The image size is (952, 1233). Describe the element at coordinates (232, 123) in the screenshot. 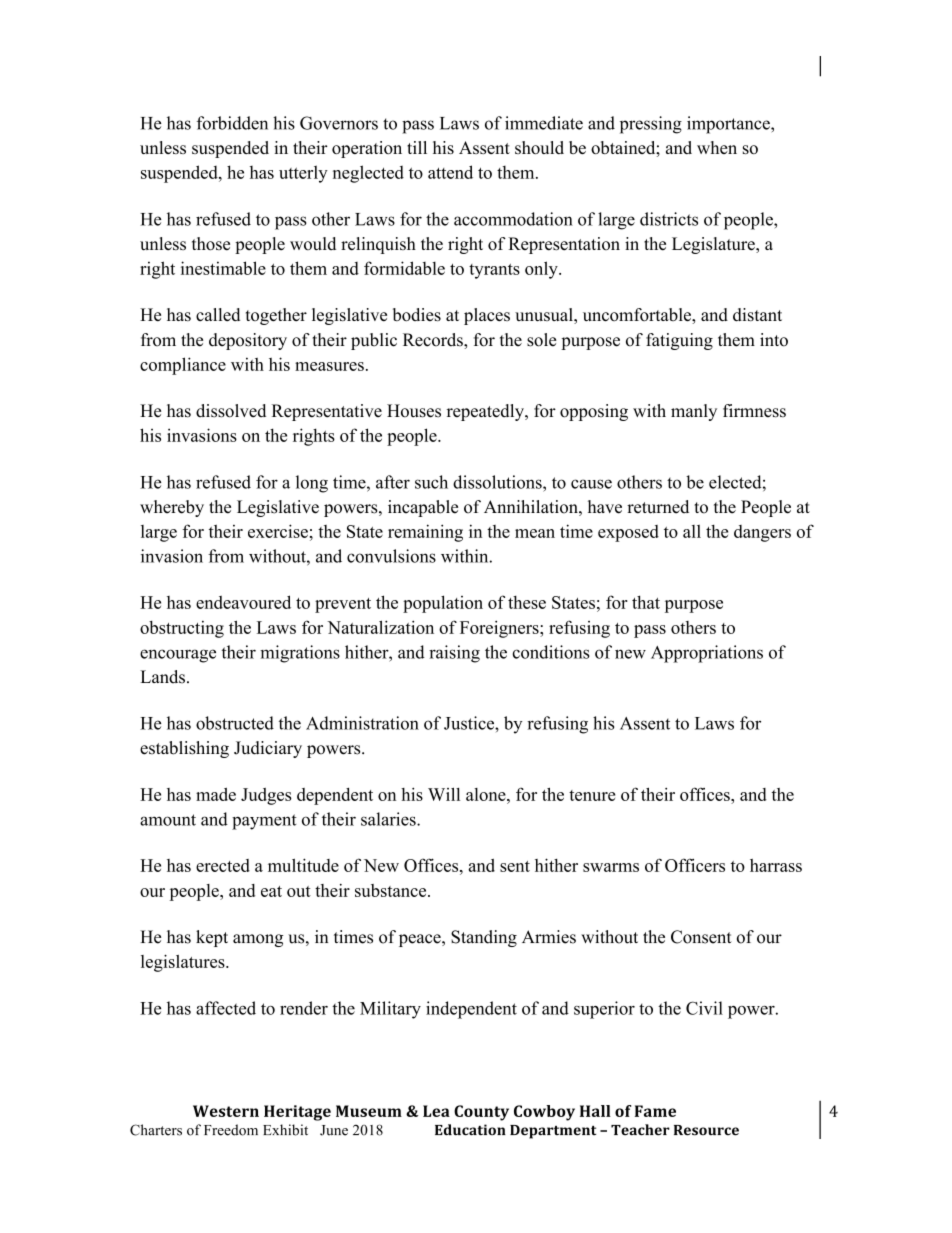

I see `forbidden` at that location.
